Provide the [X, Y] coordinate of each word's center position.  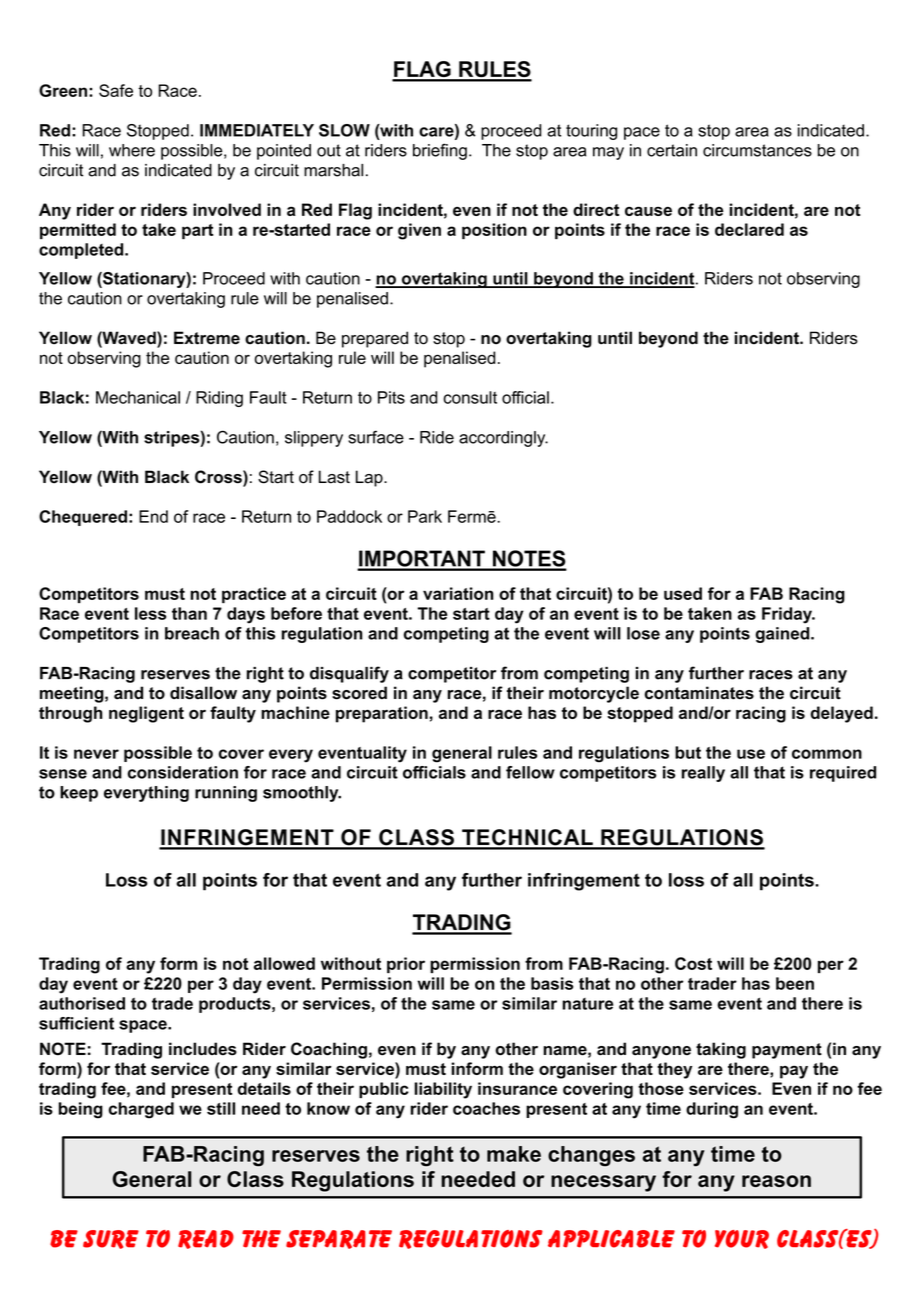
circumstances [757, 150]
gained [783, 635]
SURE [111, 1239]
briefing [440, 151]
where [132, 150]
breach [192, 633]
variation [458, 593]
